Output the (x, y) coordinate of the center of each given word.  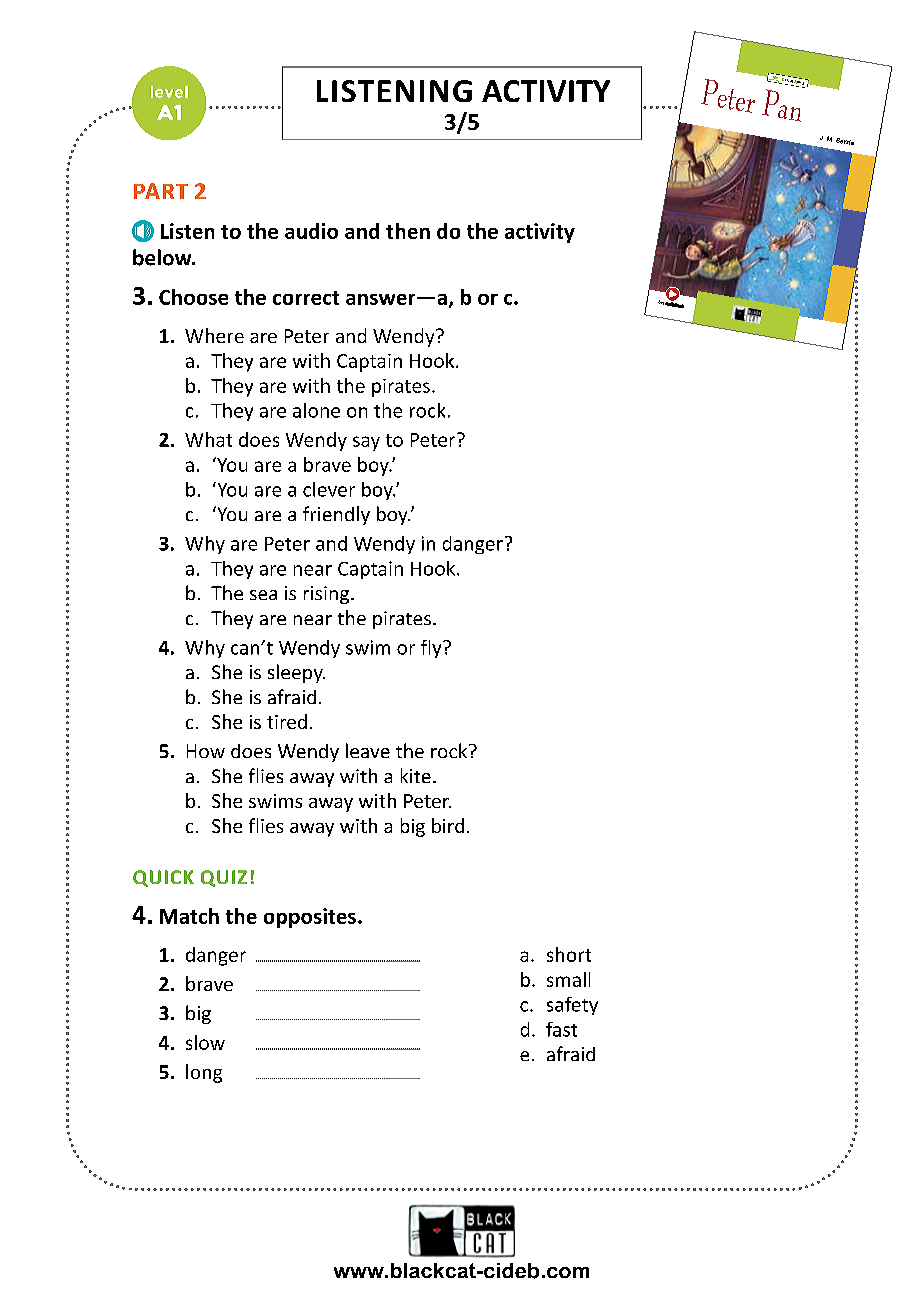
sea (263, 595)
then (408, 231)
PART (161, 191)
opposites (310, 918)
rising (326, 595)
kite (416, 775)
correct (306, 298)
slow (205, 1042)
